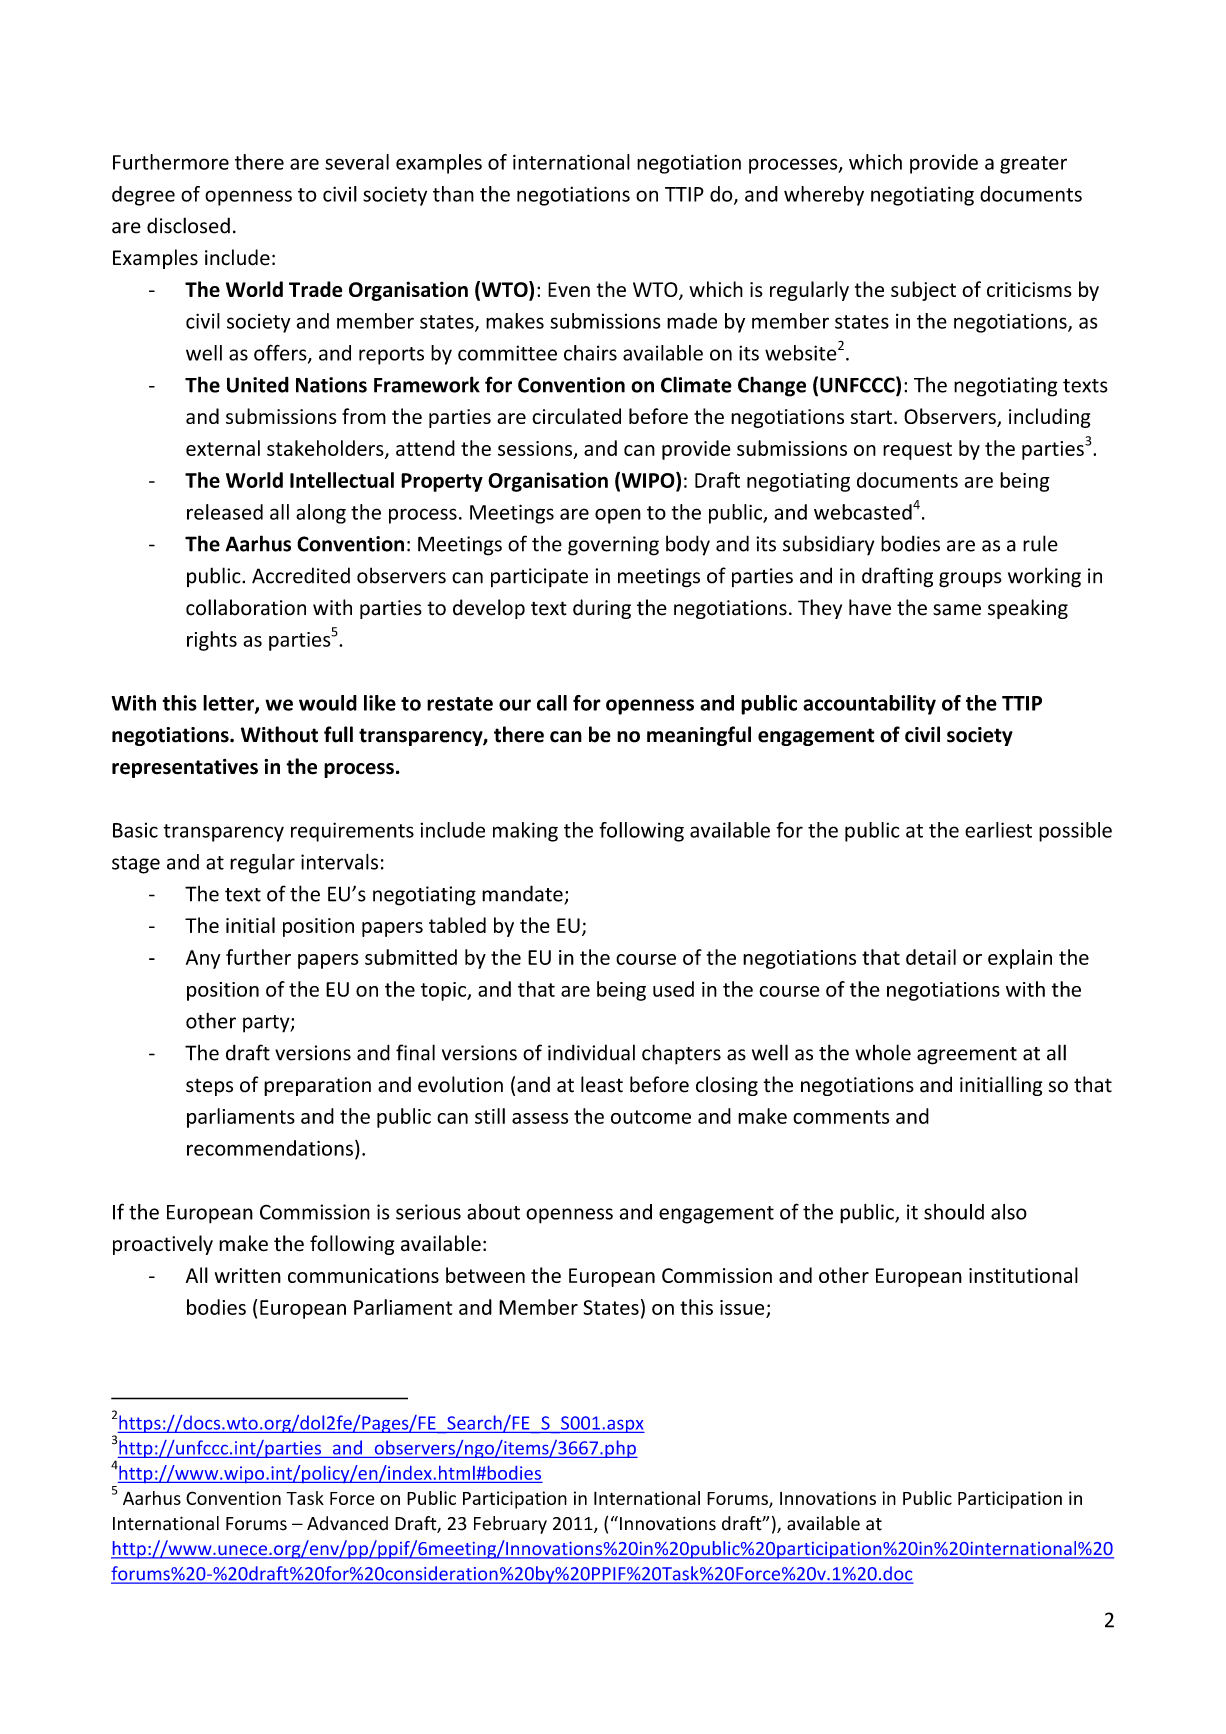 This screenshot has height=1734, width=1226. Describe the element at coordinates (1023, 1275) in the screenshot. I see `institutional` at that location.
